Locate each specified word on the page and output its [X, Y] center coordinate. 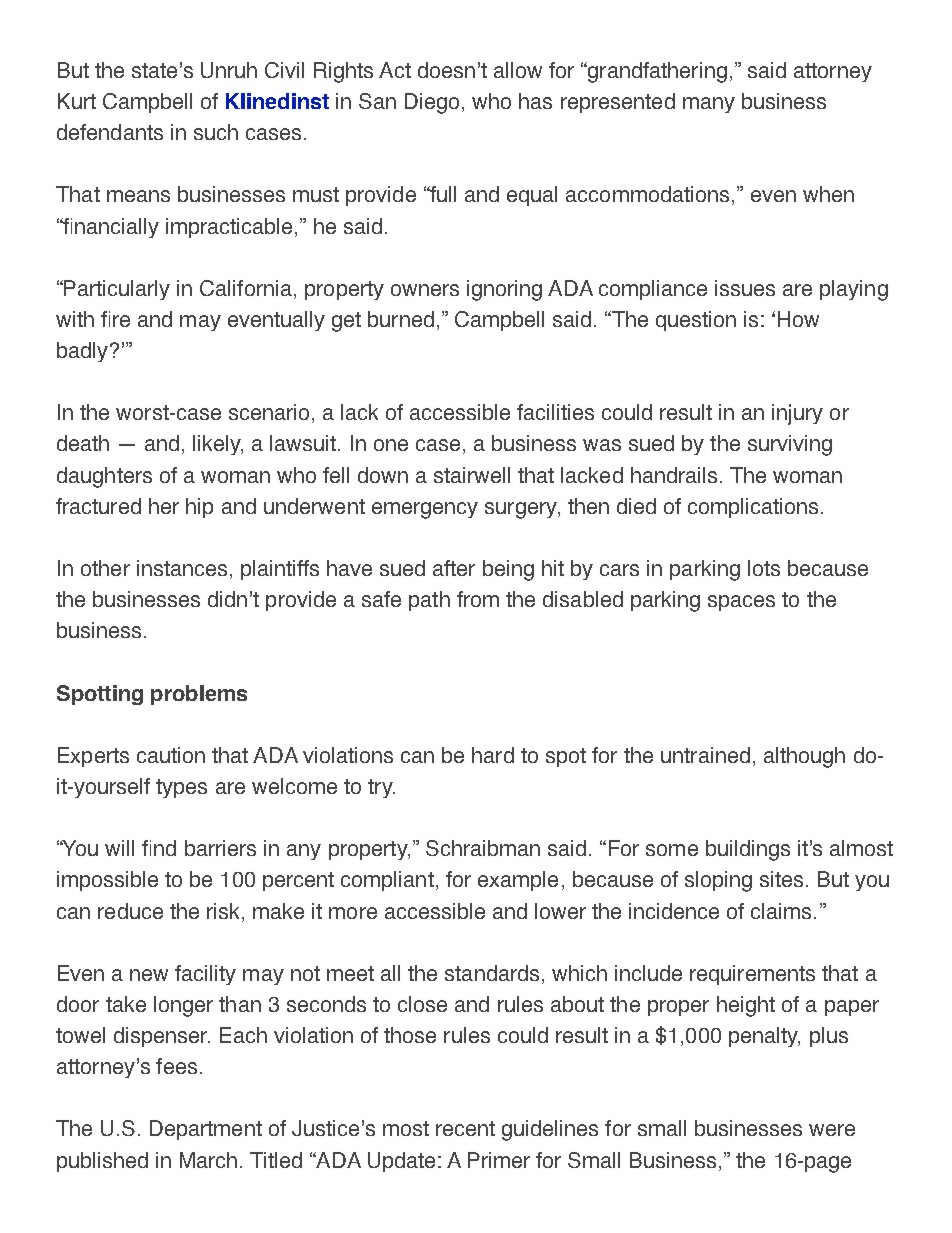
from [478, 599]
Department [206, 1130]
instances [182, 568]
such [216, 132]
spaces [741, 603]
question [696, 321]
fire [115, 319]
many [709, 105]
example [518, 881]
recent [465, 1128]
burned [401, 319]
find [159, 848]
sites [781, 879]
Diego [432, 103]
